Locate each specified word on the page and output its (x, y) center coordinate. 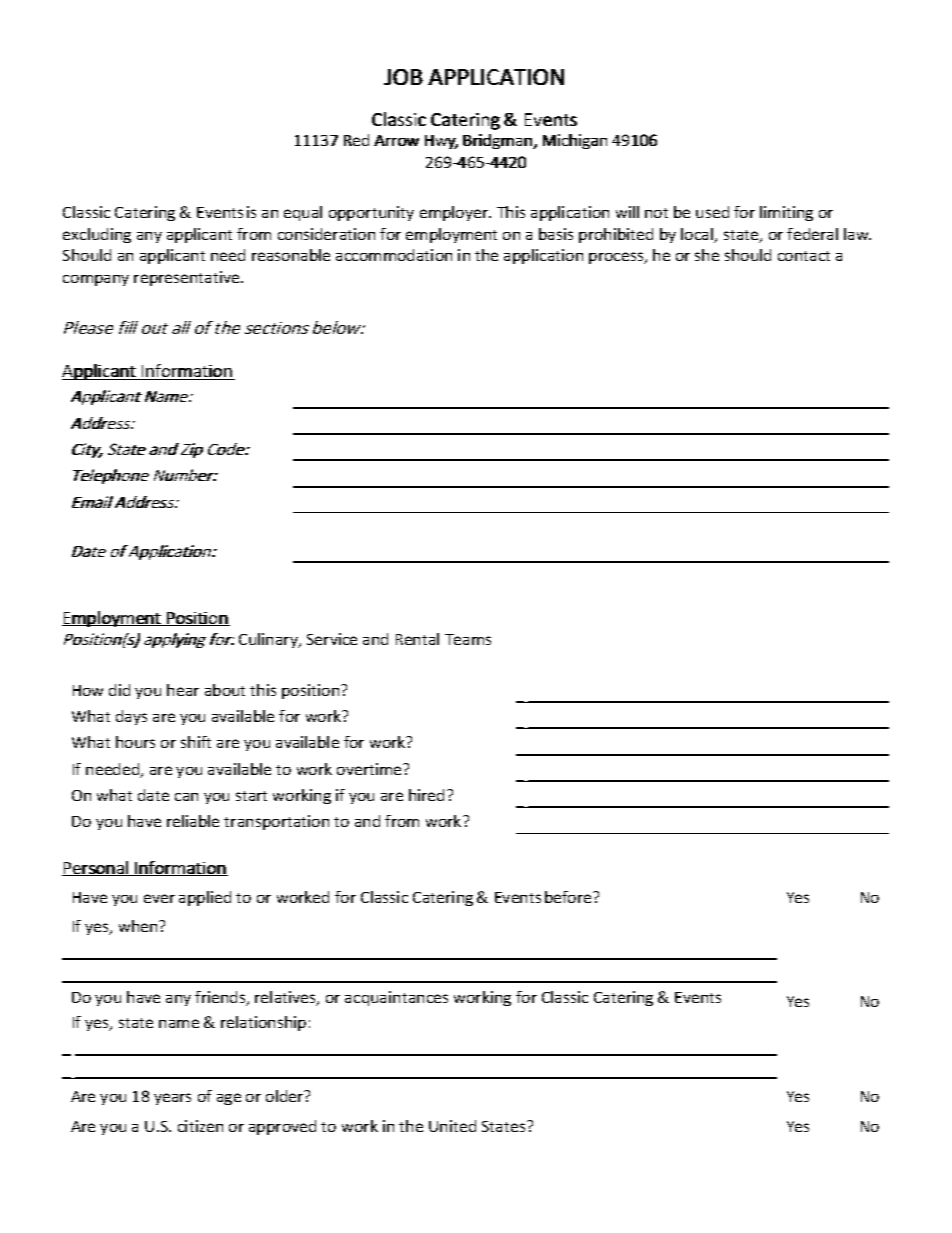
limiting (786, 213)
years (172, 1099)
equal (303, 213)
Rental (417, 639)
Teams (468, 639)
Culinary (269, 640)
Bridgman (498, 141)
